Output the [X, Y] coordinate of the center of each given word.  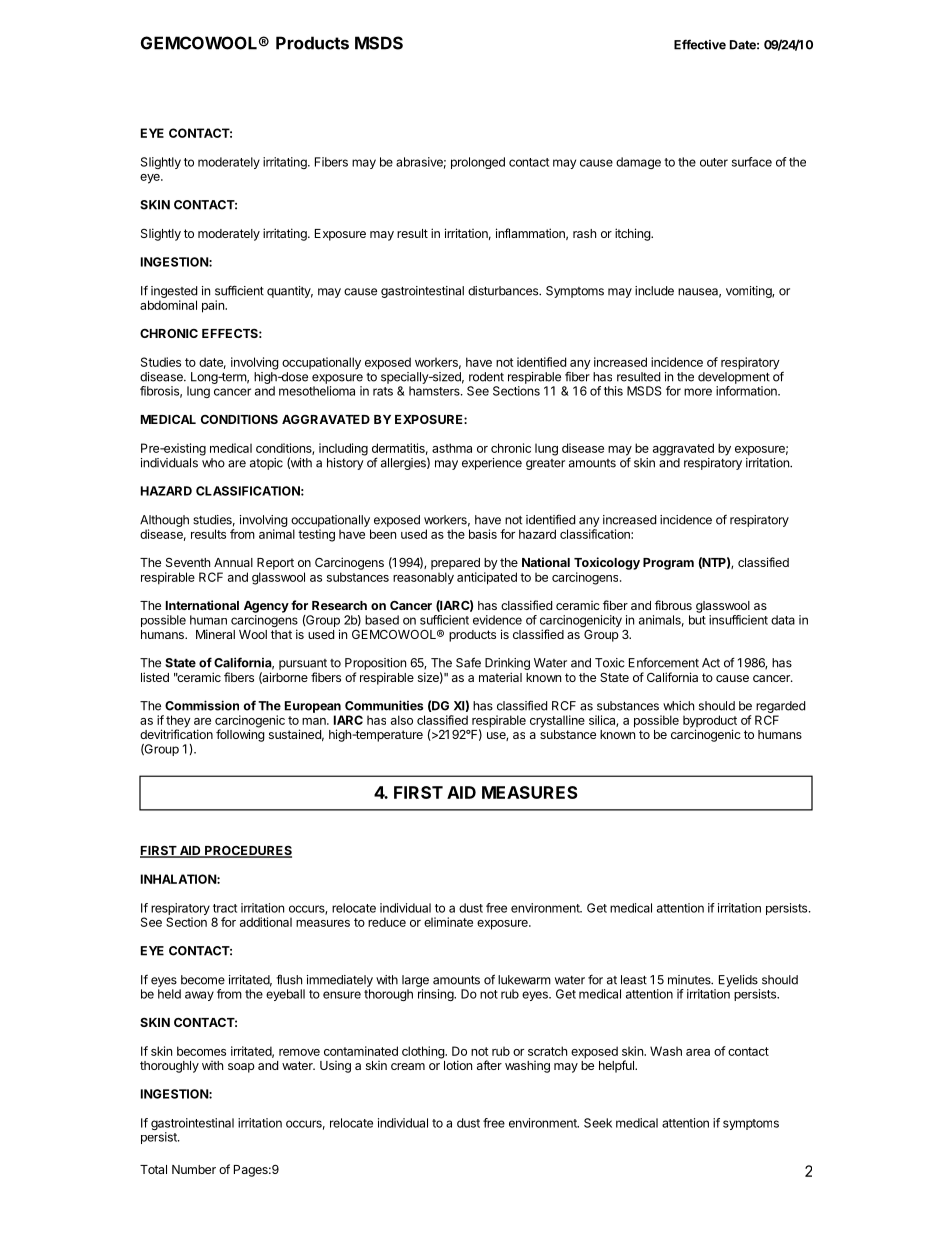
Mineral [215, 634]
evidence [497, 620]
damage [638, 163]
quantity [290, 292]
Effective [700, 44]
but [697, 620]
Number [194, 1169]
